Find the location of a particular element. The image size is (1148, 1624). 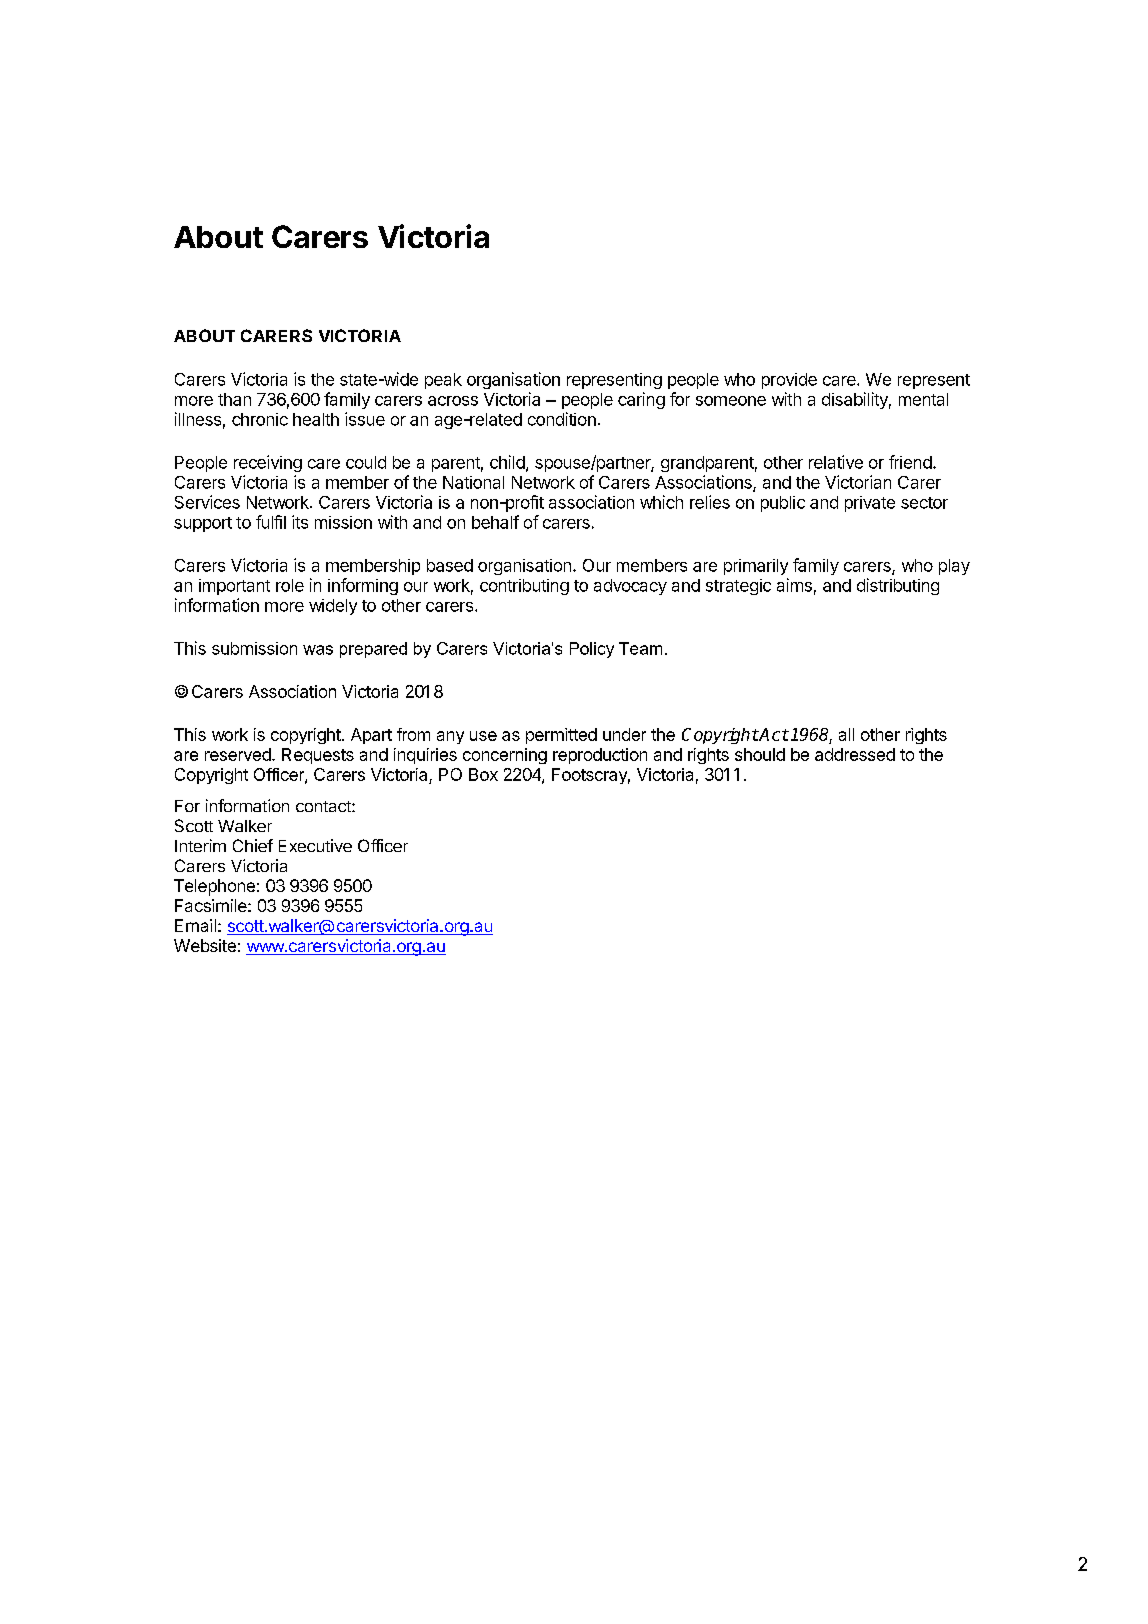

Executive is located at coordinates (315, 845).
